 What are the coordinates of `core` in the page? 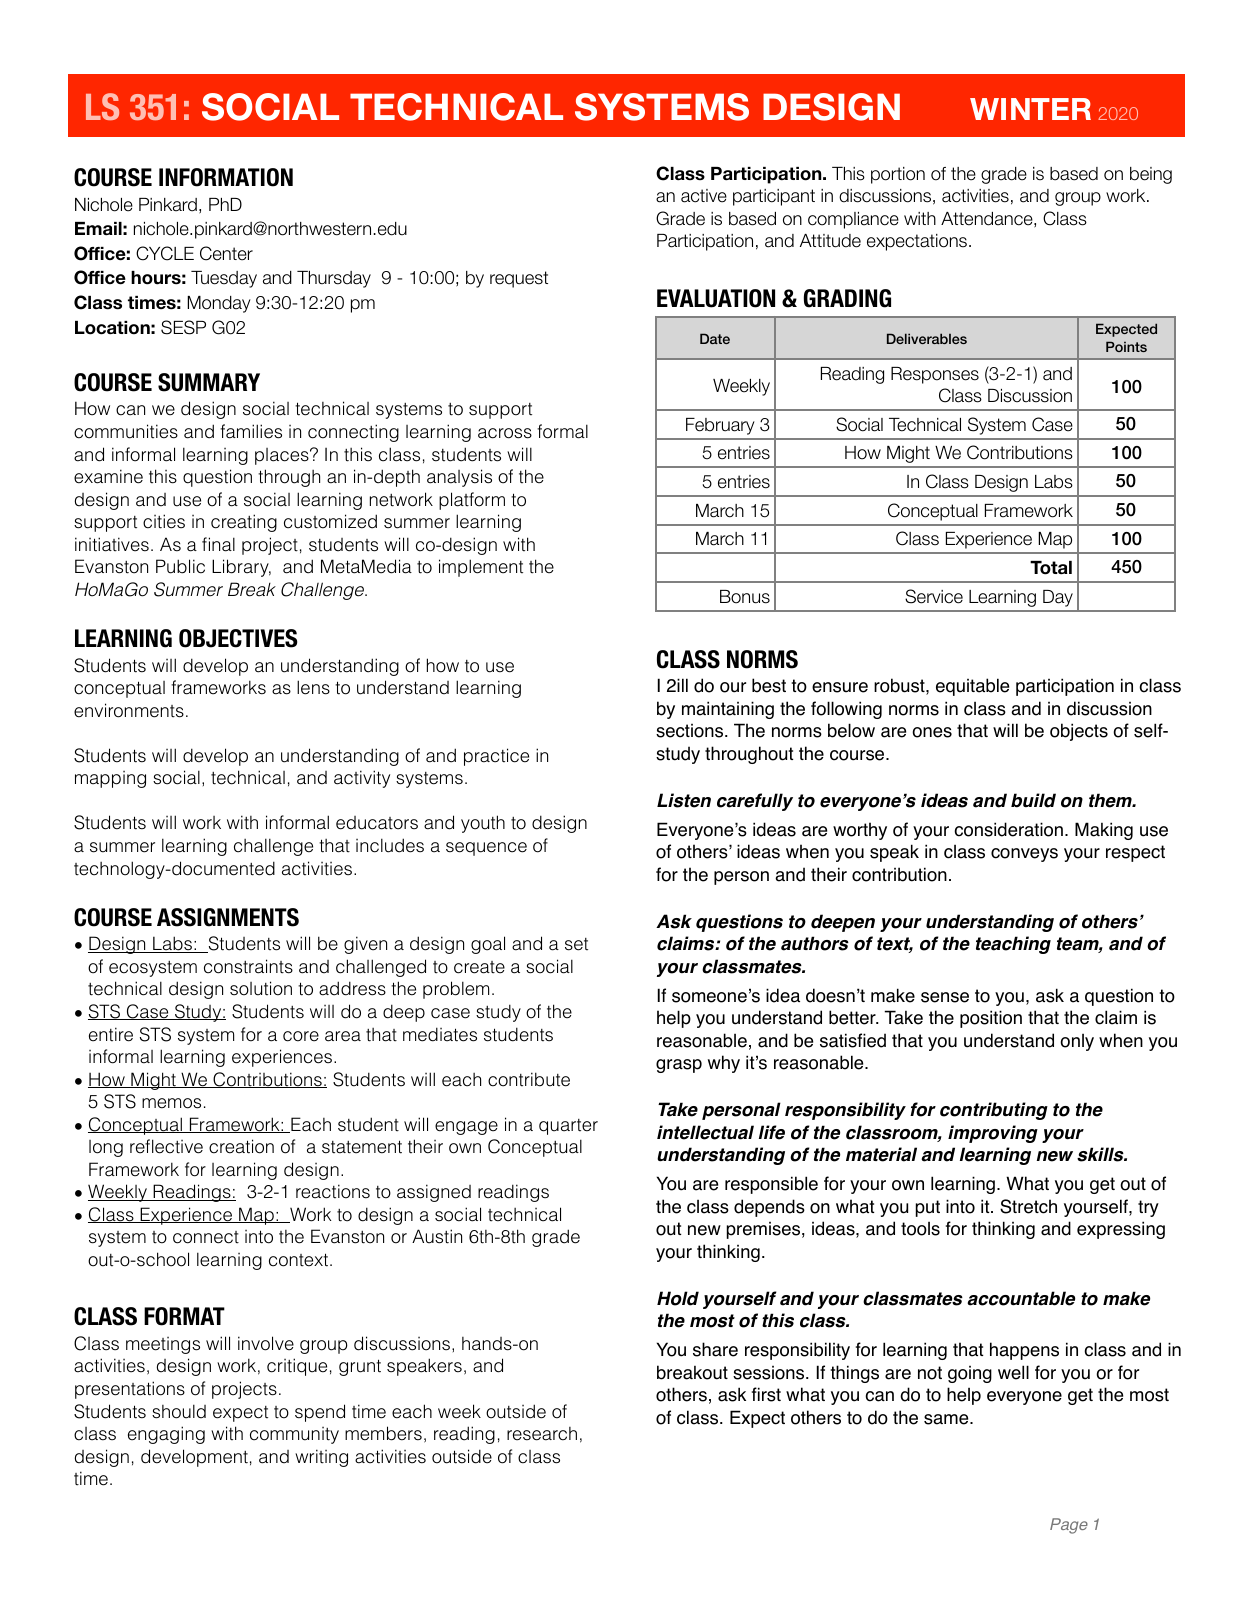 It's located at (301, 1036).
